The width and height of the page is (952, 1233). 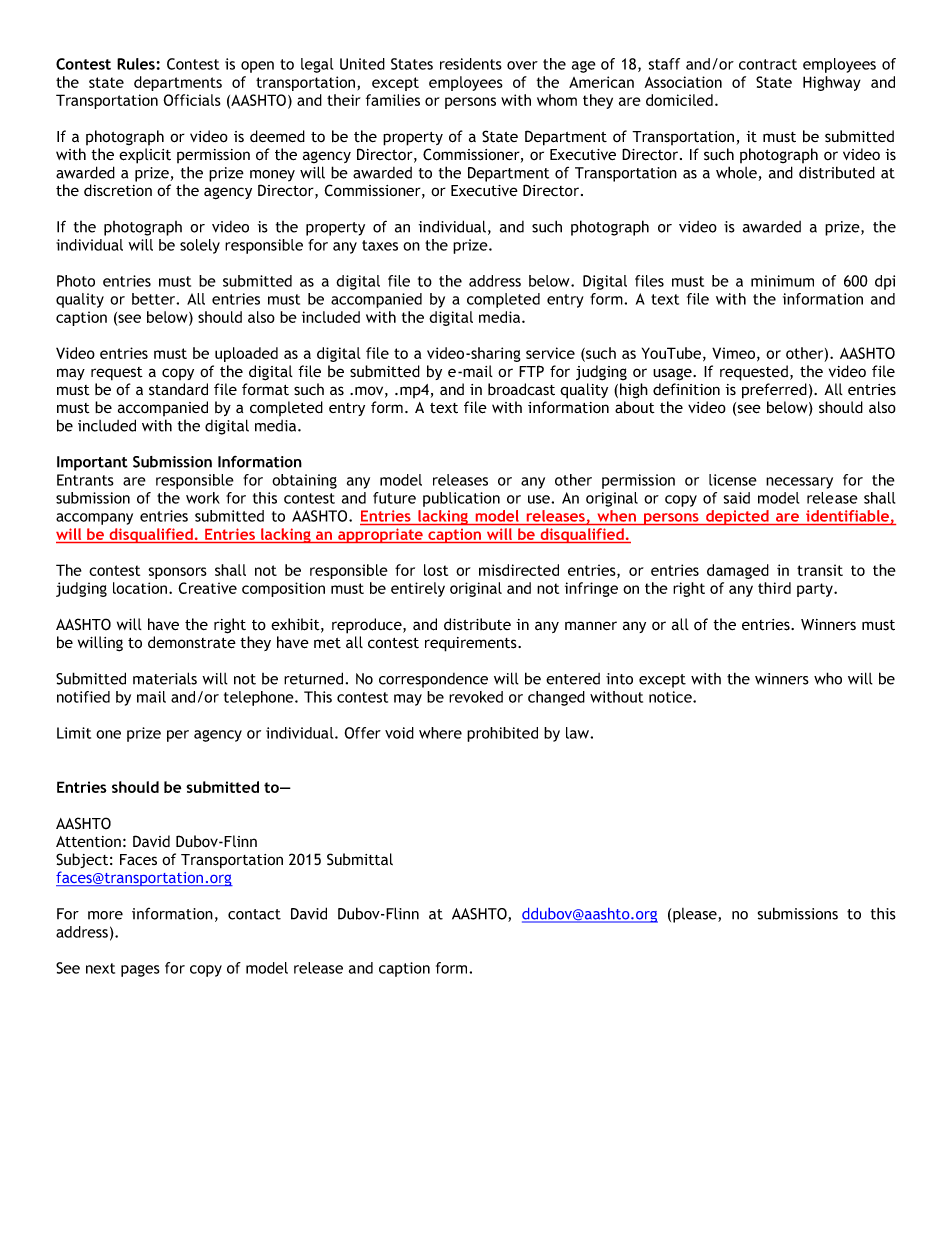 What do you see at coordinates (360, 859) in the page?
I see `Submittal` at bounding box center [360, 859].
